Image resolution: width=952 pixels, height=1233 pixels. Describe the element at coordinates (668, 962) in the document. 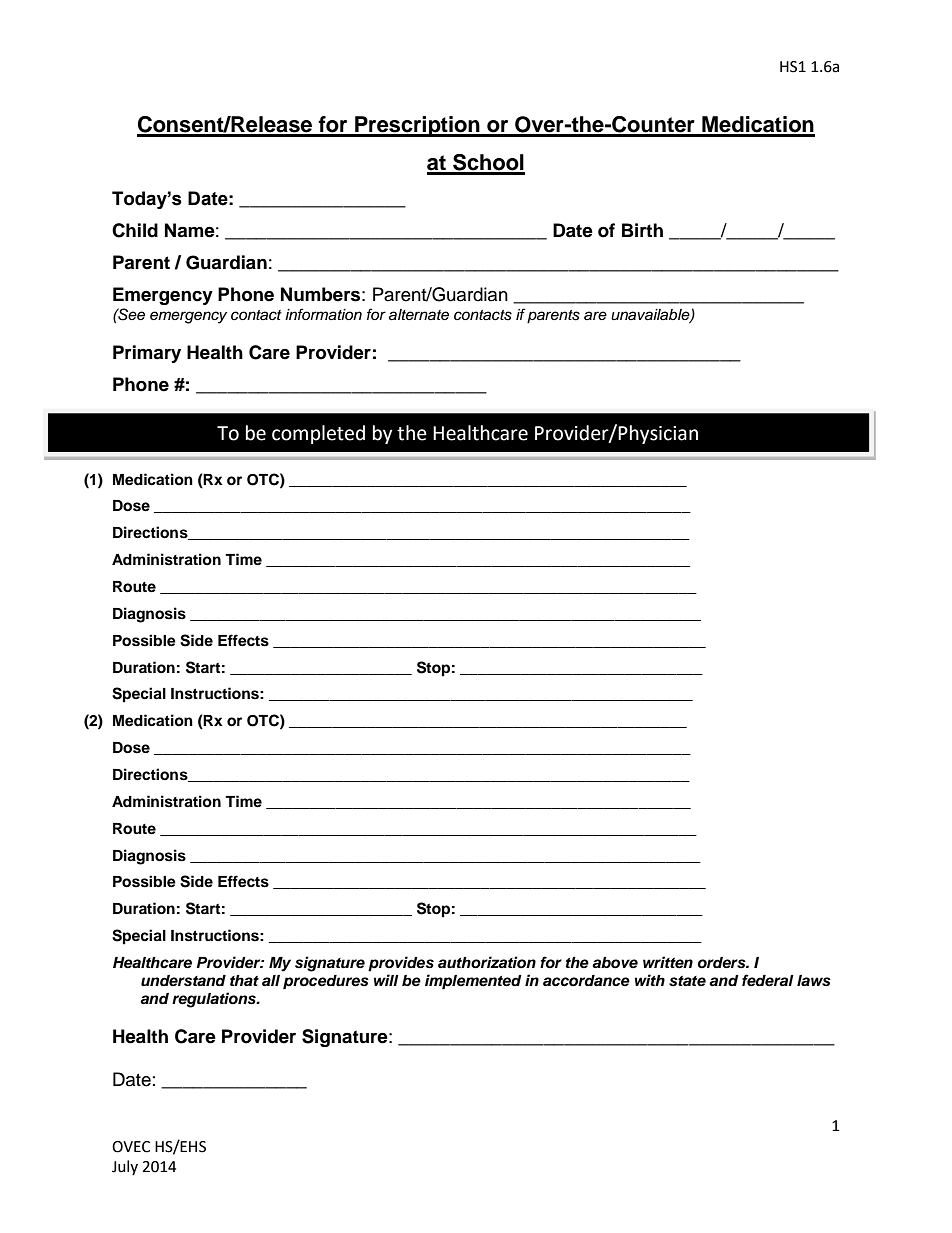

I see `written` at that location.
